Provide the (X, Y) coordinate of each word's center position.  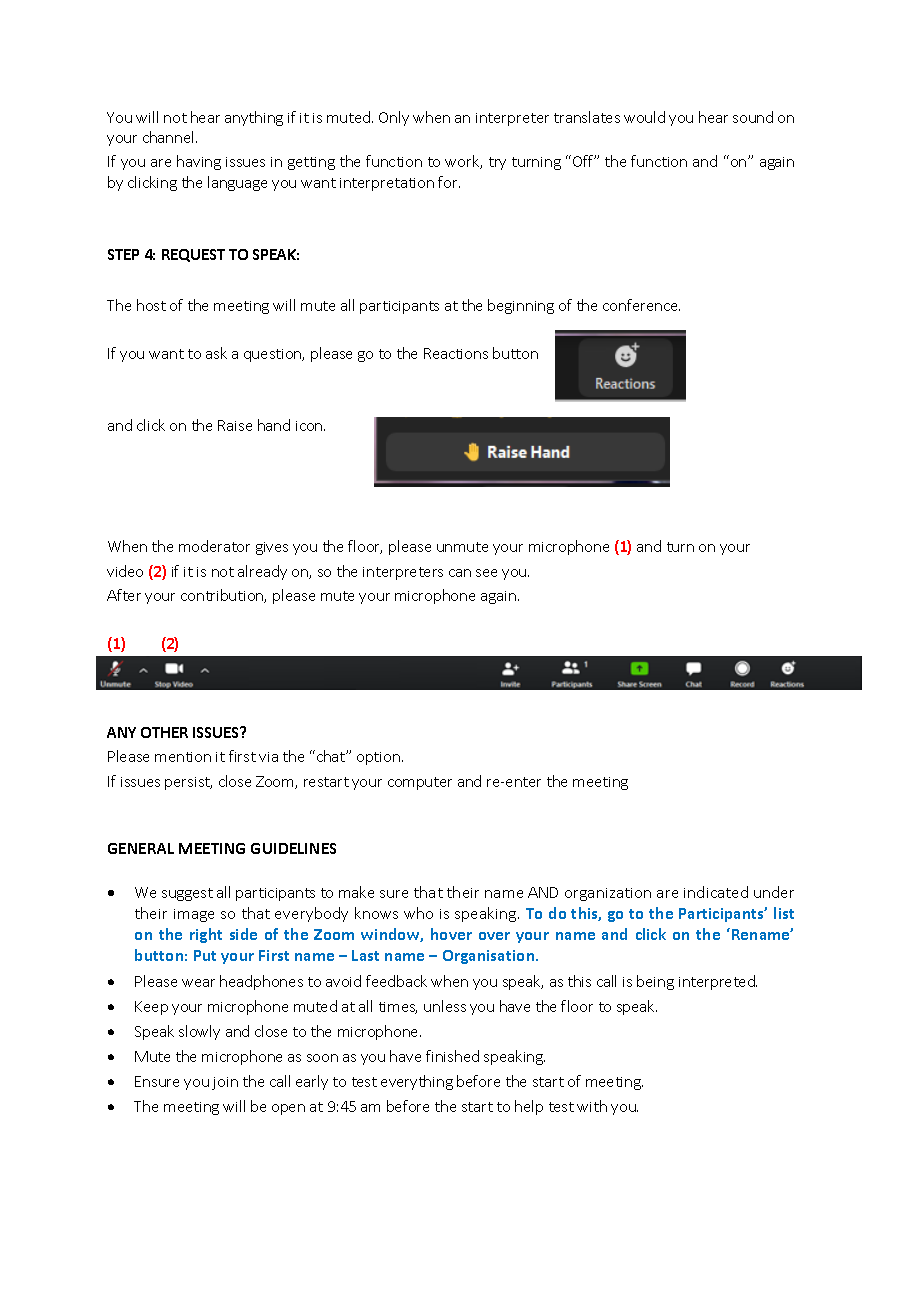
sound (753, 117)
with (592, 1106)
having (199, 162)
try (497, 163)
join (225, 1083)
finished (452, 1056)
